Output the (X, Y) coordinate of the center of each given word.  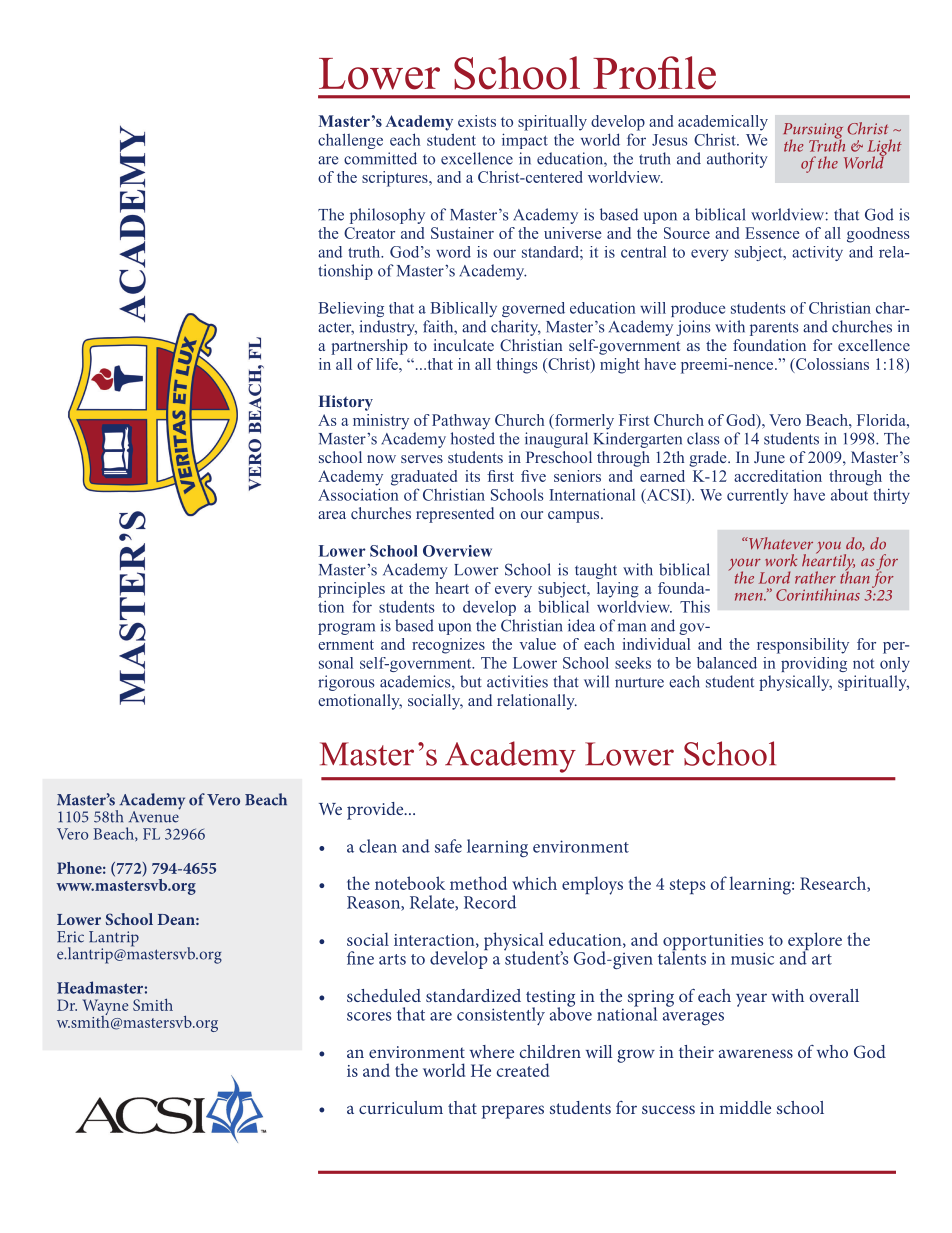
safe (448, 846)
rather (815, 577)
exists (477, 121)
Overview (457, 551)
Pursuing (813, 132)
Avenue (155, 815)
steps (687, 886)
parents (774, 329)
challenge (350, 141)
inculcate (464, 345)
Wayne (106, 1008)
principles (351, 590)
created (523, 1070)
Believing (351, 309)
